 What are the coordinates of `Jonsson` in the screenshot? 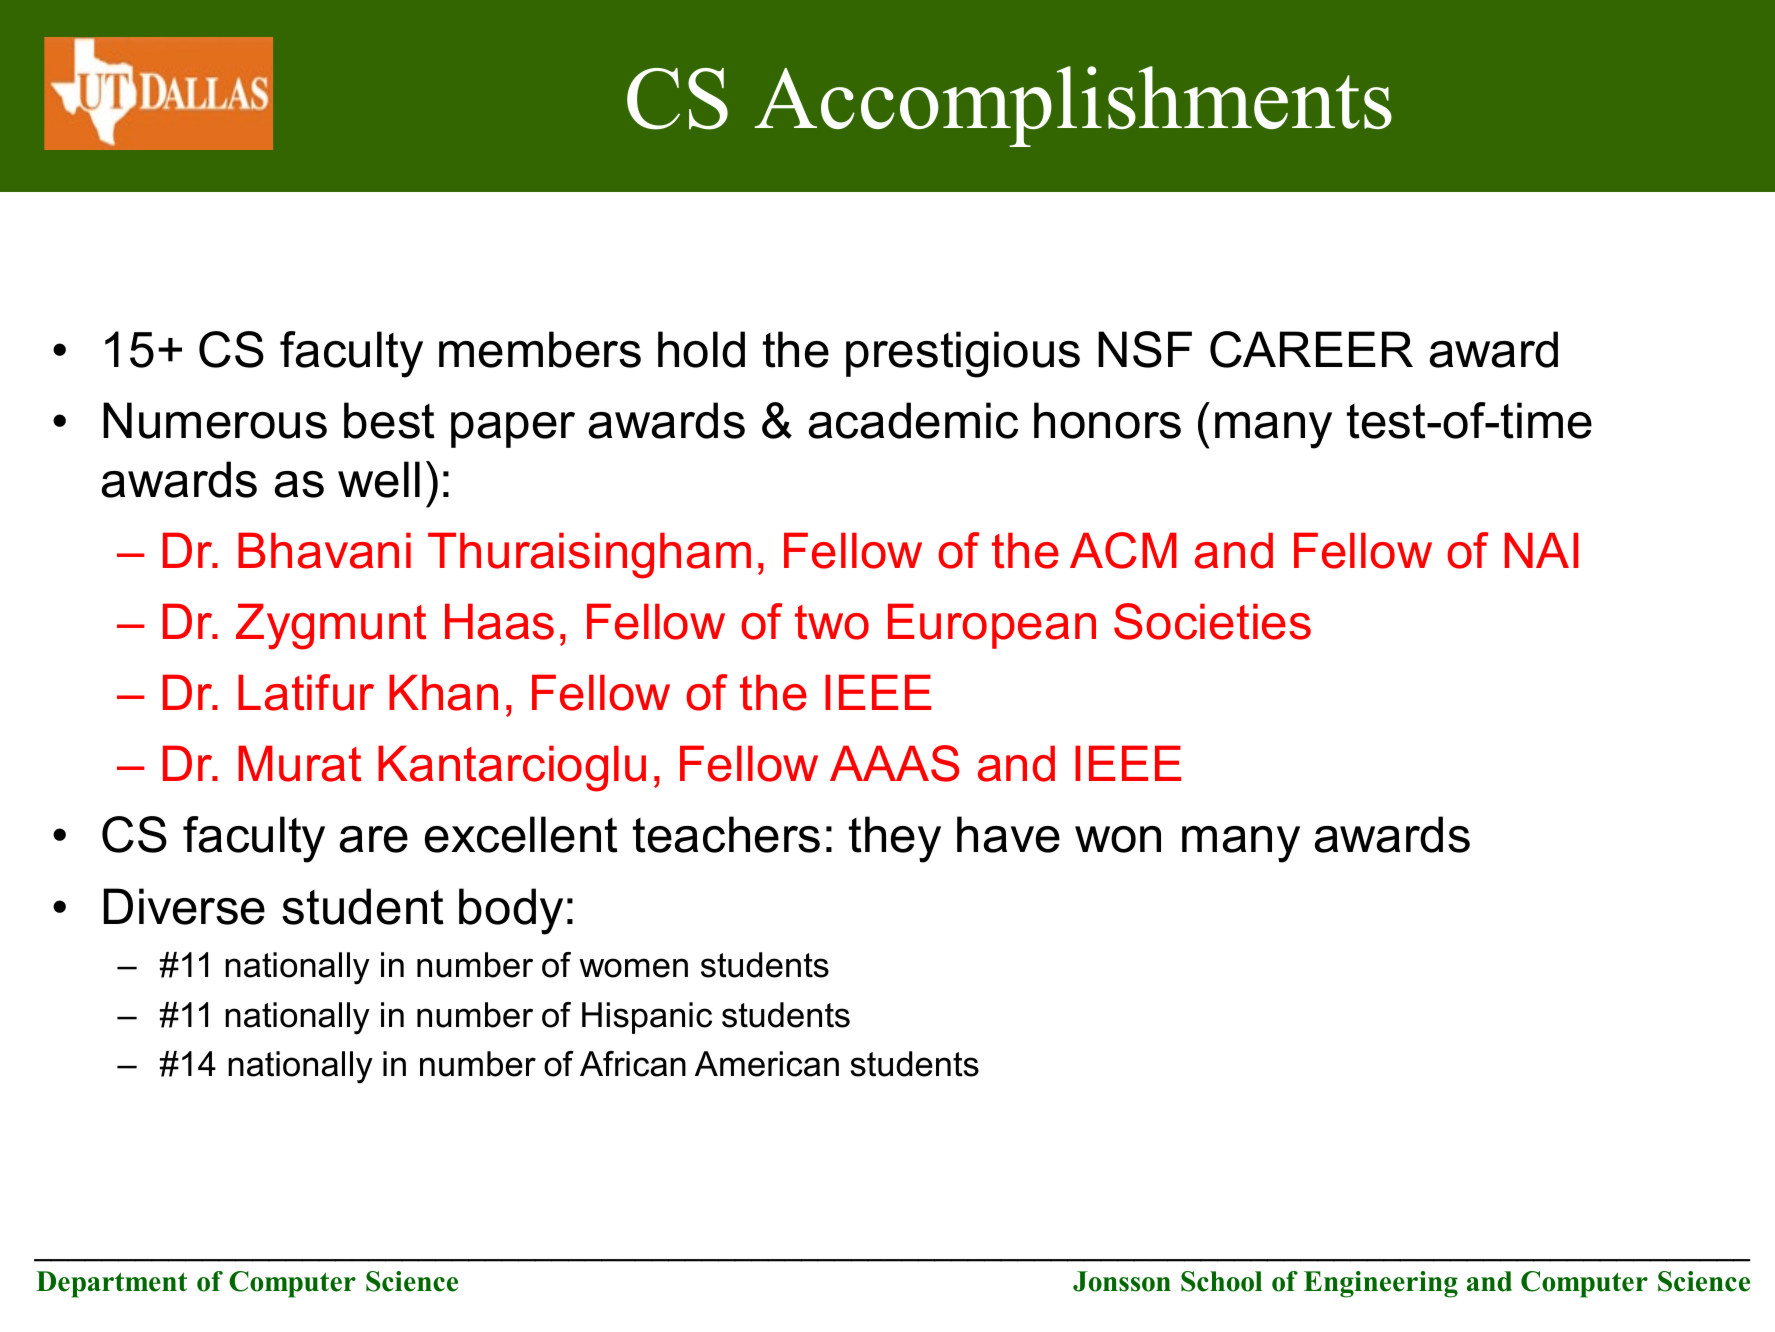 It's located at (1122, 1281).
